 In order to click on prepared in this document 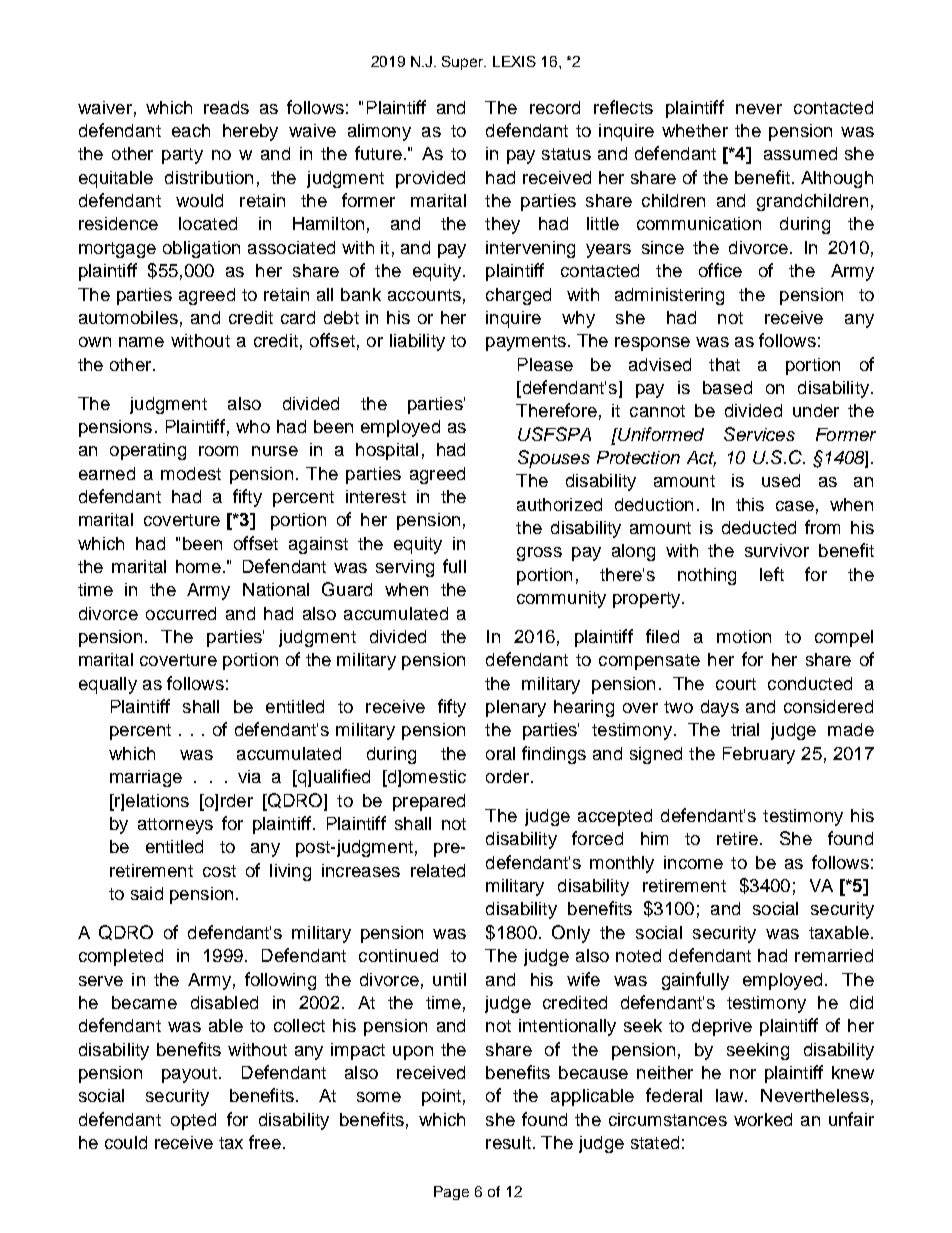, I will do `click(429, 802)`.
